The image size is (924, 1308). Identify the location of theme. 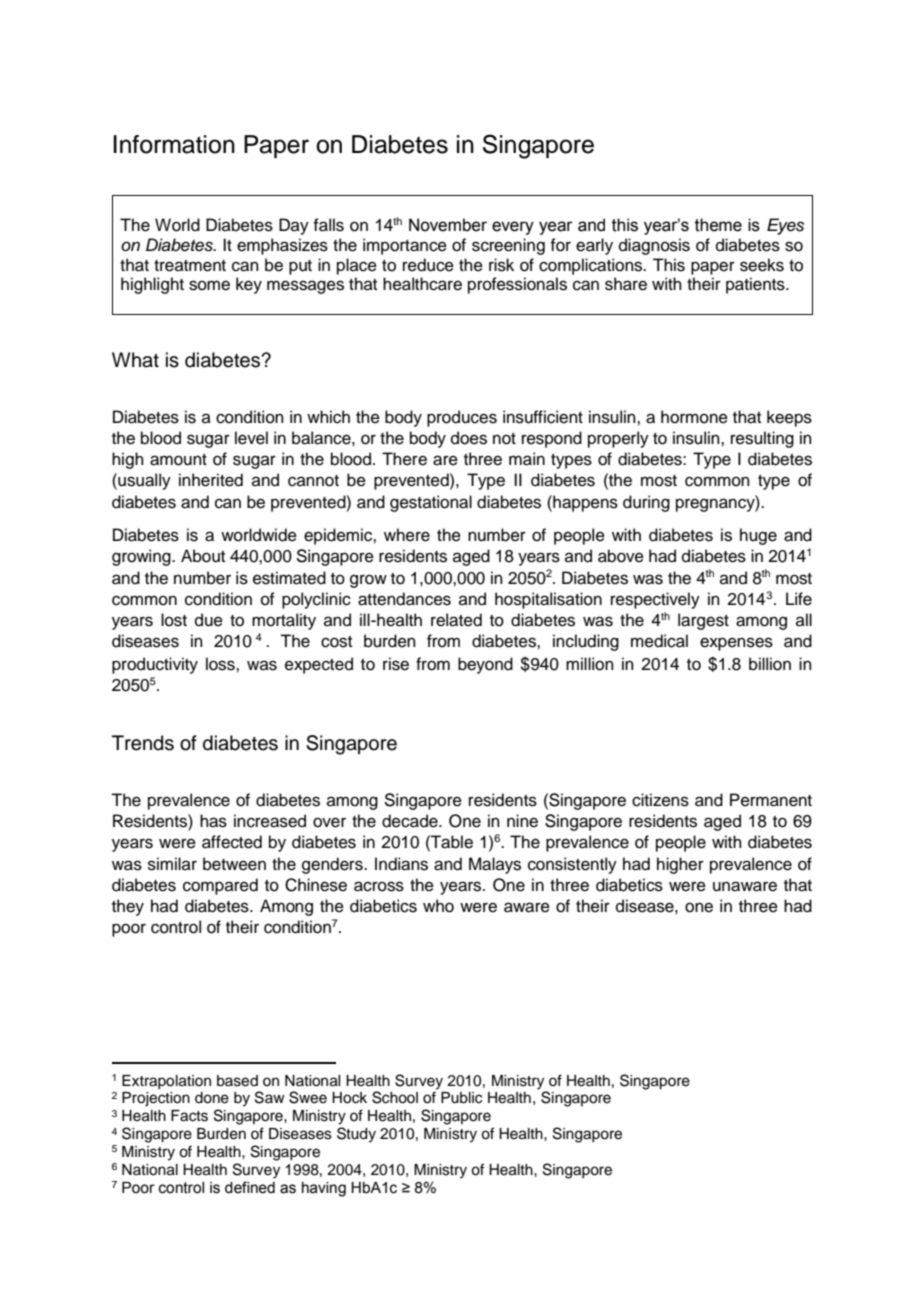
(718, 225).
